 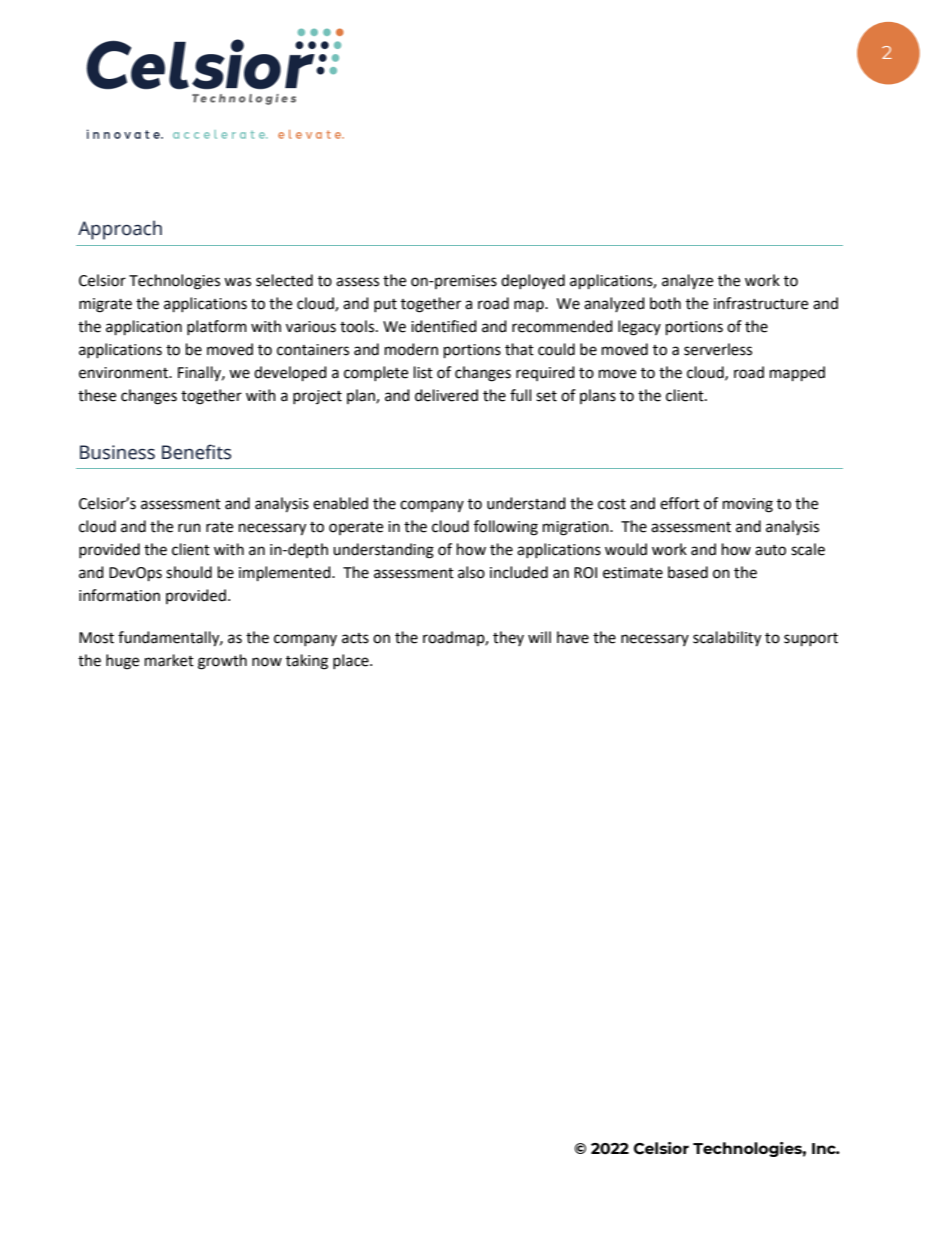 I want to click on serverless, so click(x=718, y=349).
